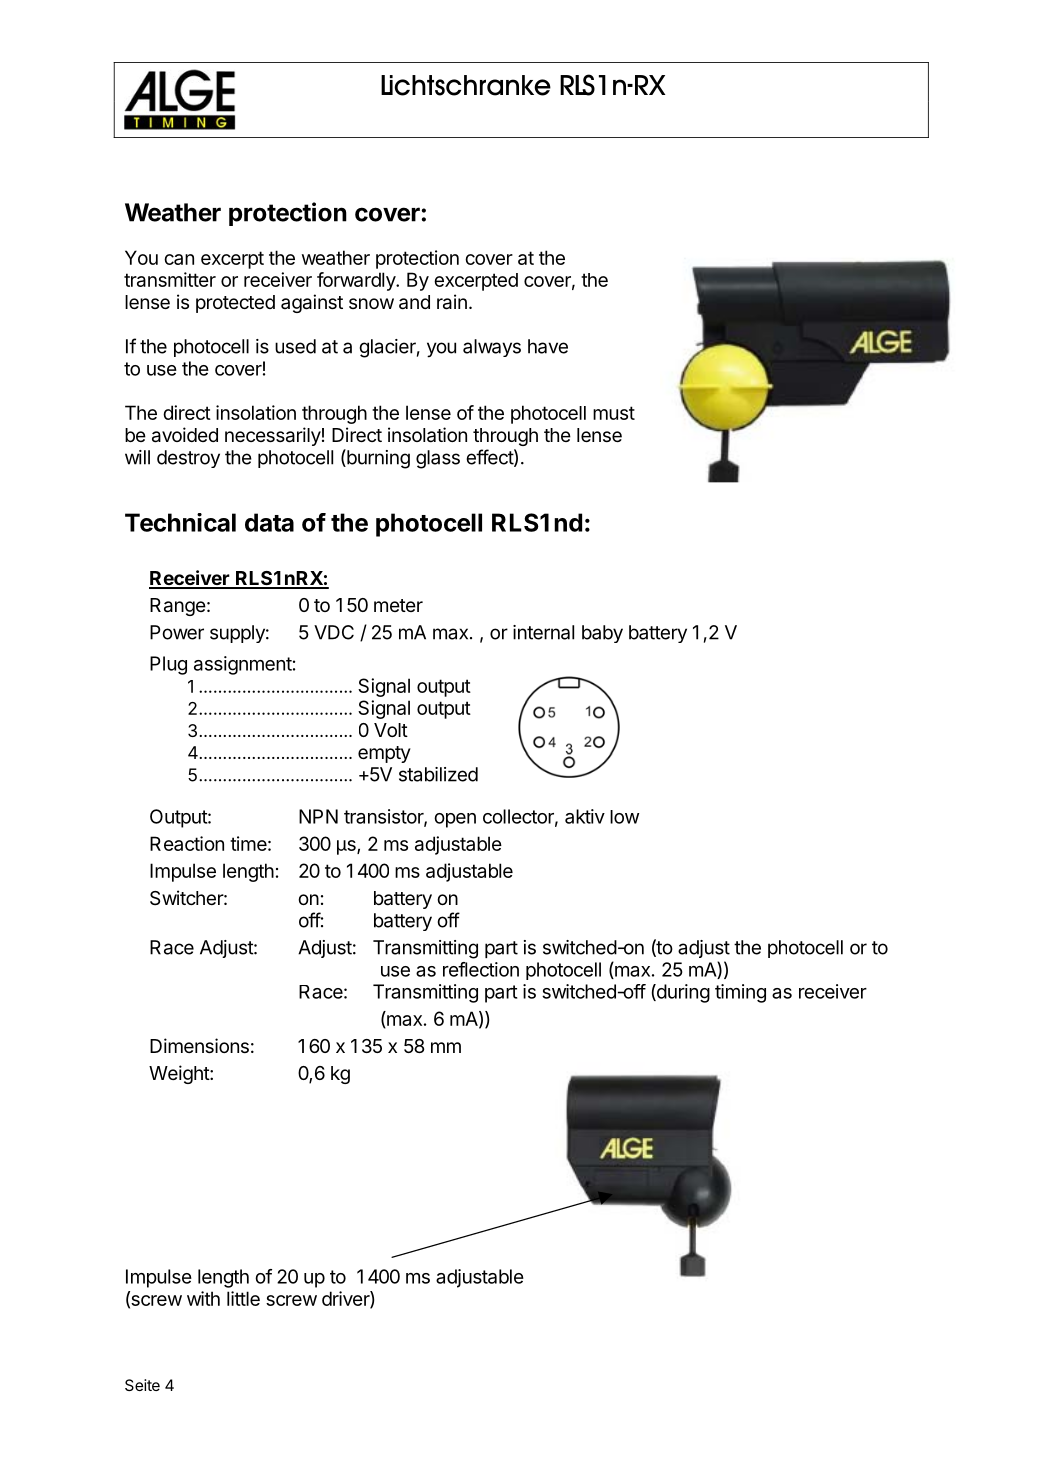  Describe the element at coordinates (203, 1298) in the document. I see `with` at that location.
